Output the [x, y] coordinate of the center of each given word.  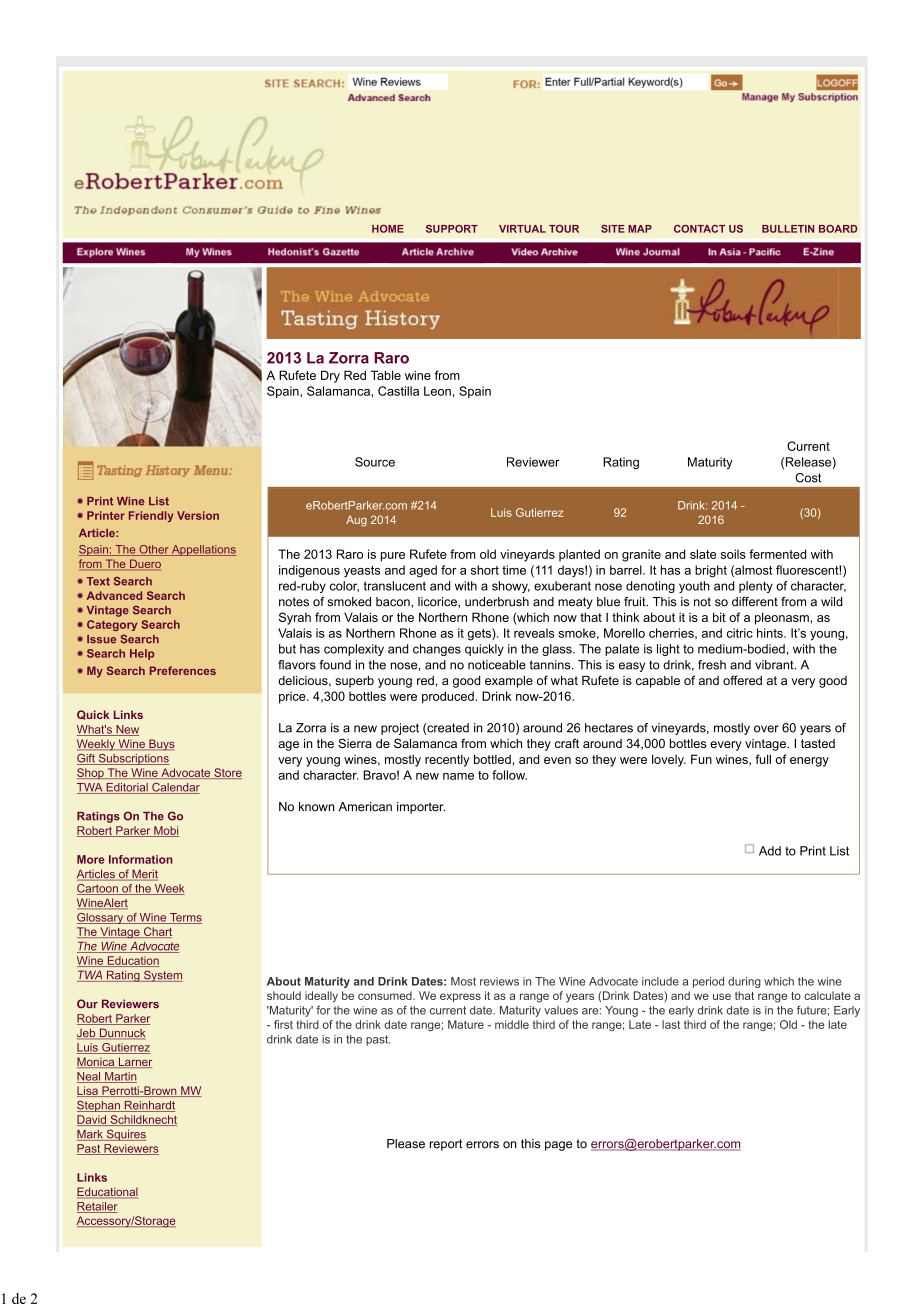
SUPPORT [452, 229]
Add [770, 851]
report [446, 1145]
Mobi [165, 831]
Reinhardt [148, 1106]
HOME [388, 229]
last [671, 1024]
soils [733, 554]
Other [154, 550]
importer [421, 808]
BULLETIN [788, 229]
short [485, 570]
